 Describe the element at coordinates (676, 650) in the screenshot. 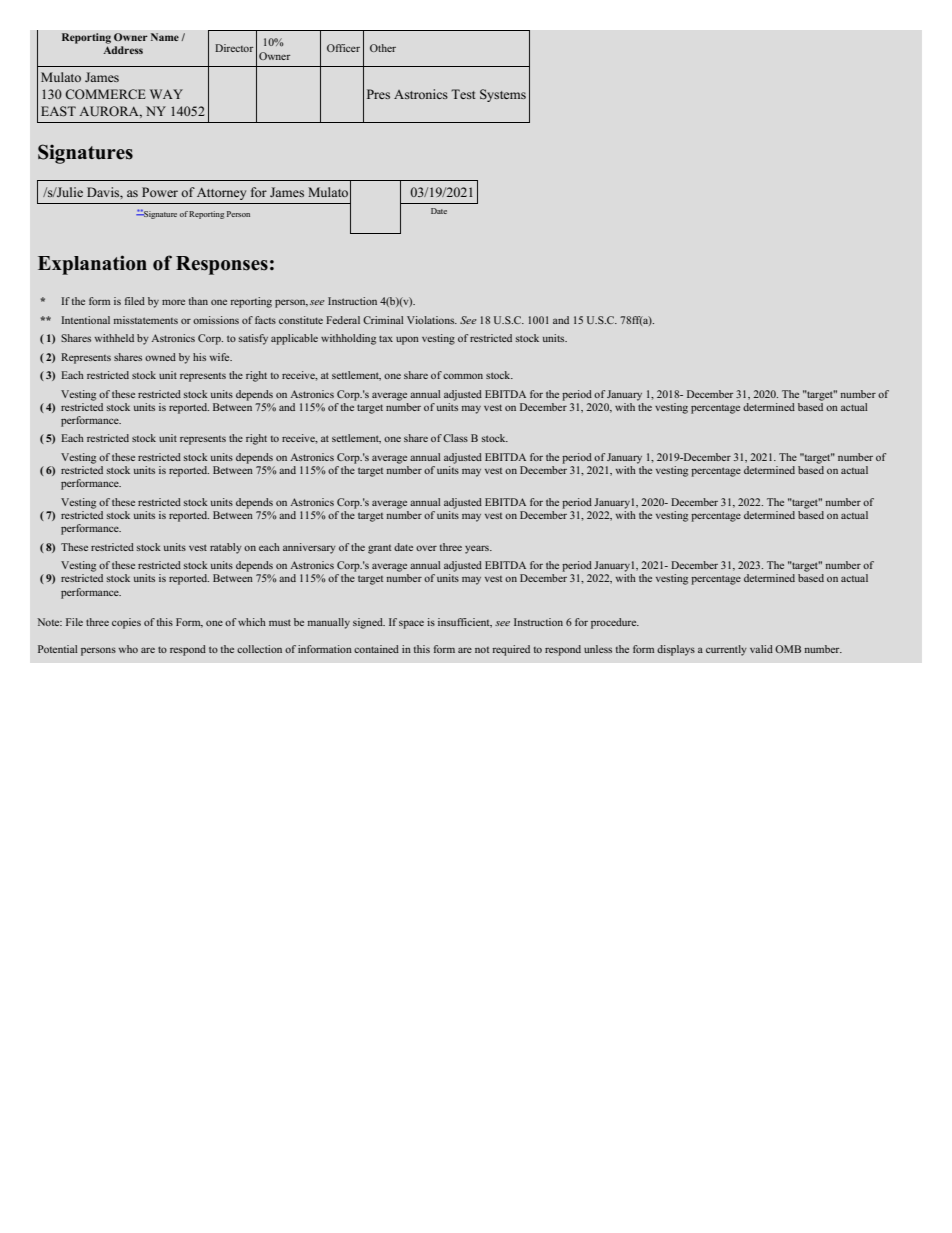

I see `displays` at that location.
